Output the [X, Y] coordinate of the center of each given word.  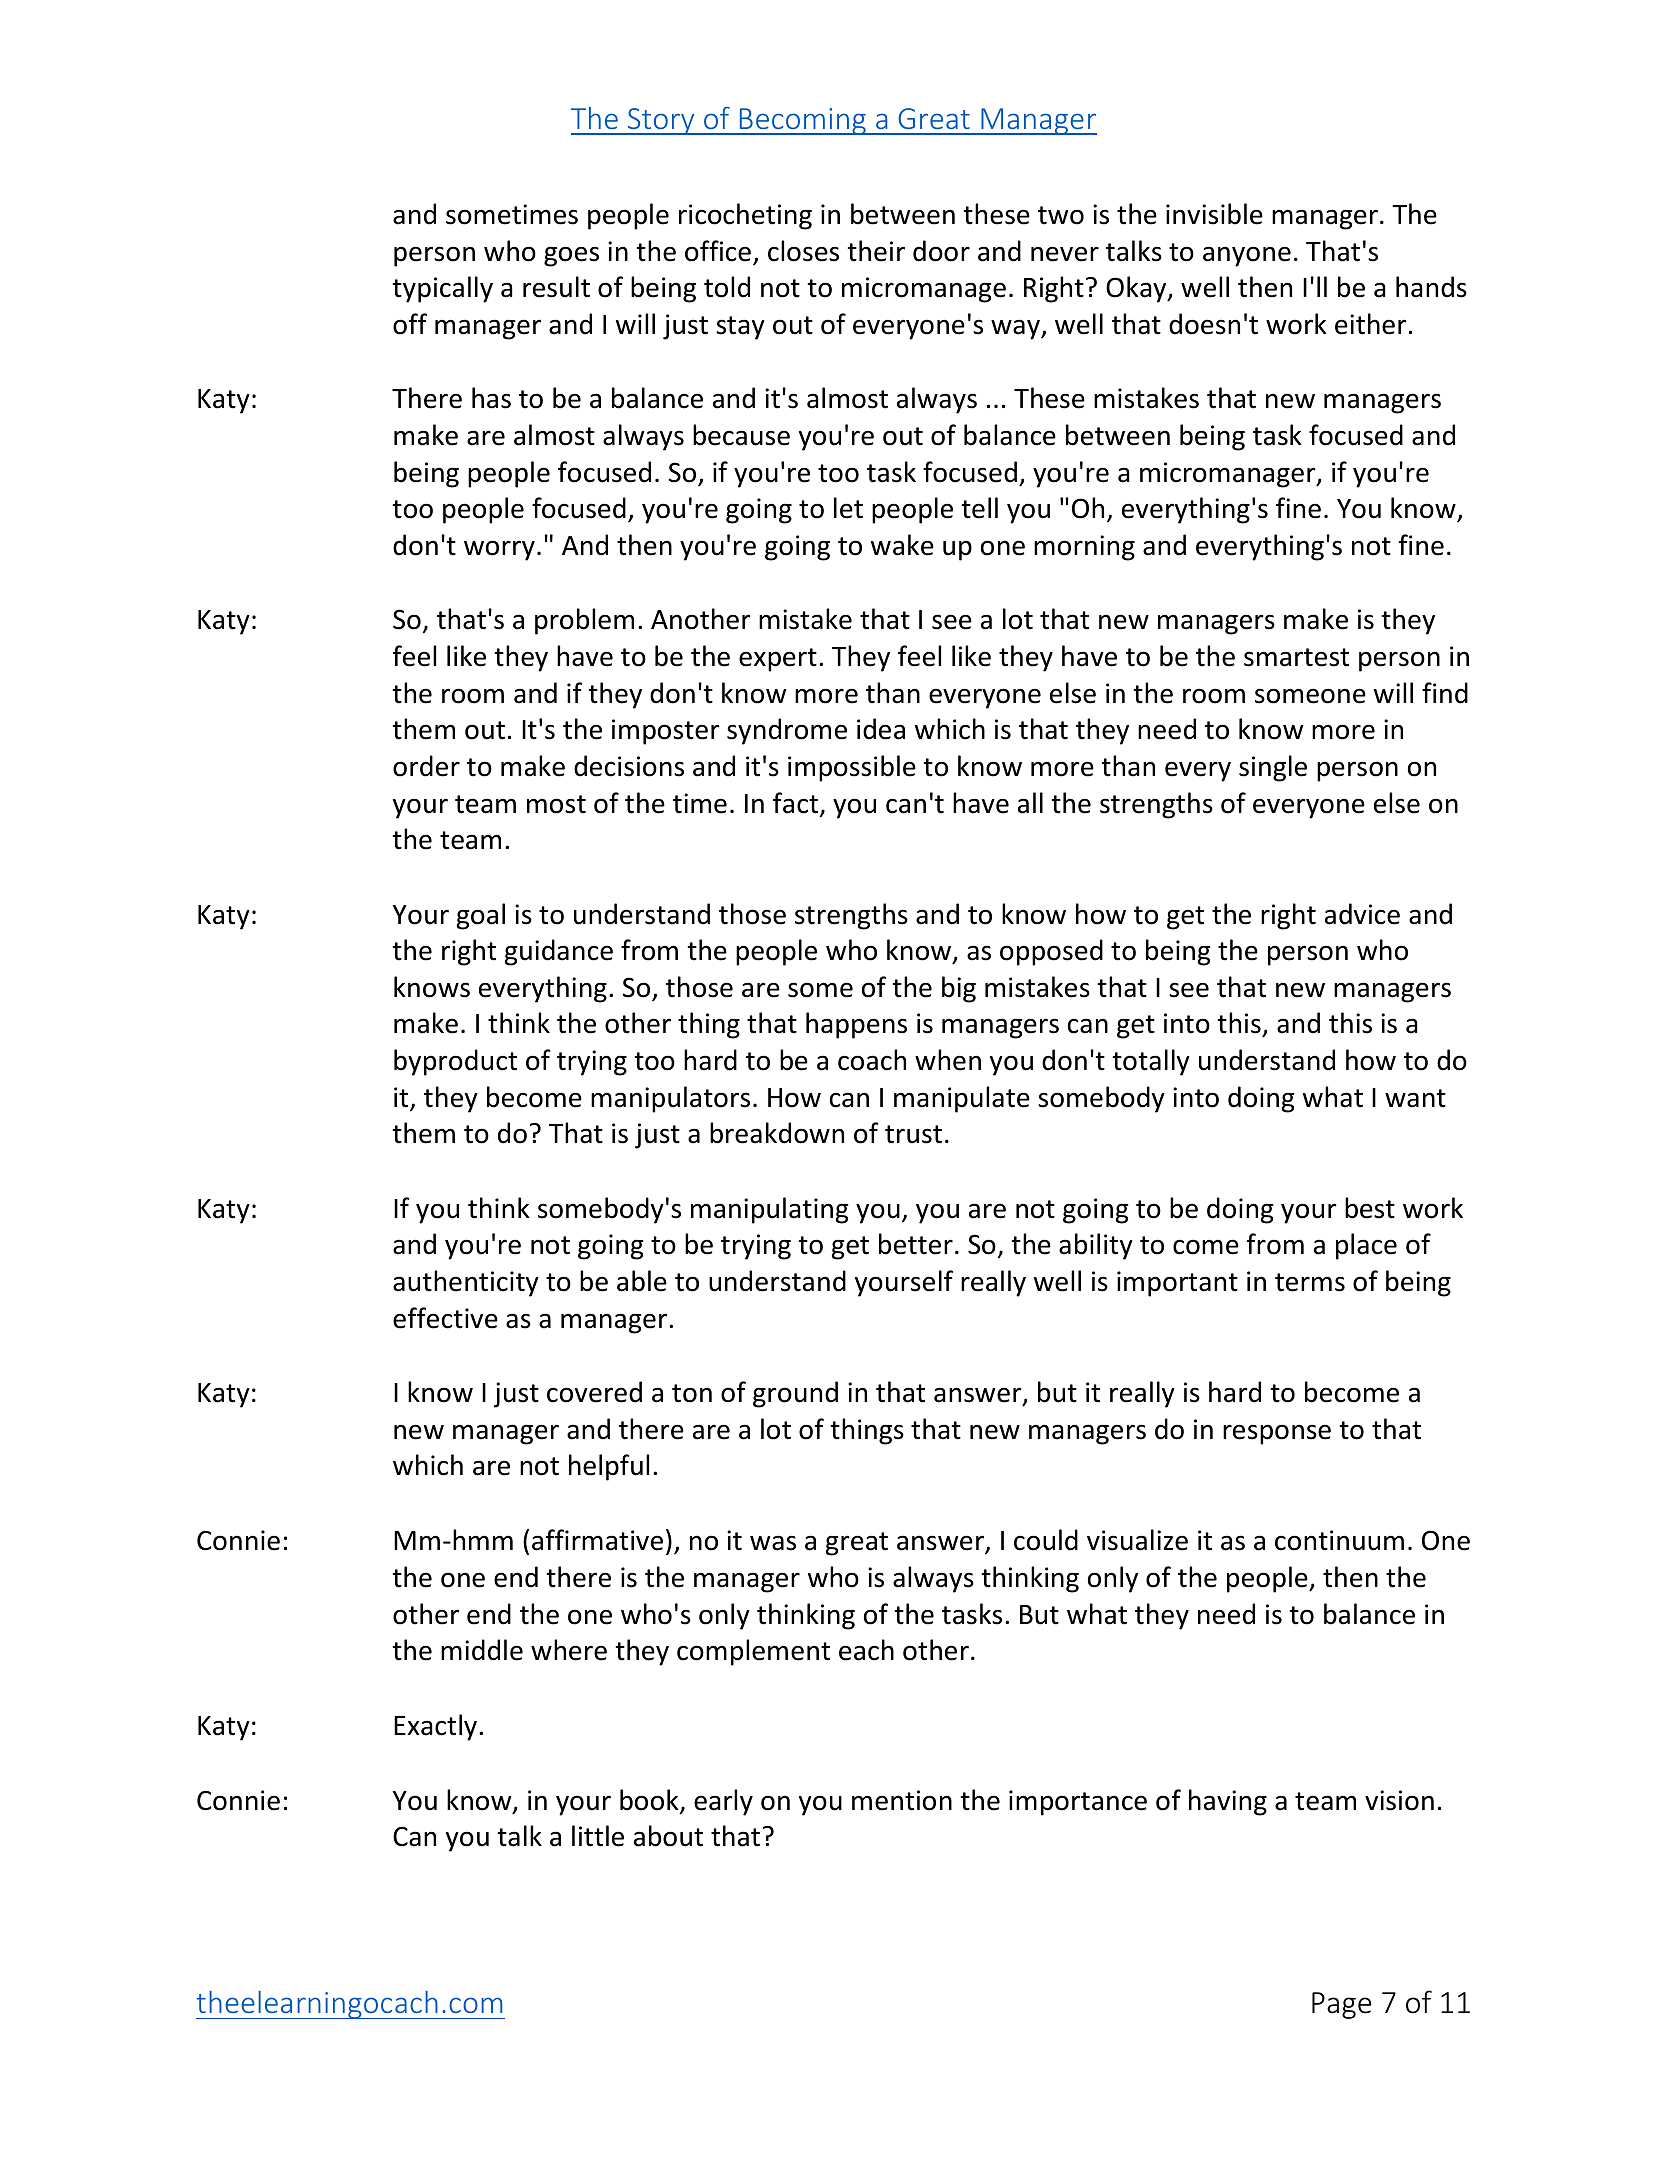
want [1415, 1098]
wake [902, 545]
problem [584, 621]
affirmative [597, 1540]
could [1046, 1540]
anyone [1247, 256]
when [948, 1060]
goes [571, 256]
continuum [1339, 1540]
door [941, 251]
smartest [1296, 657]
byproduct [455, 1062]
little [598, 1836]
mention [902, 1800]
